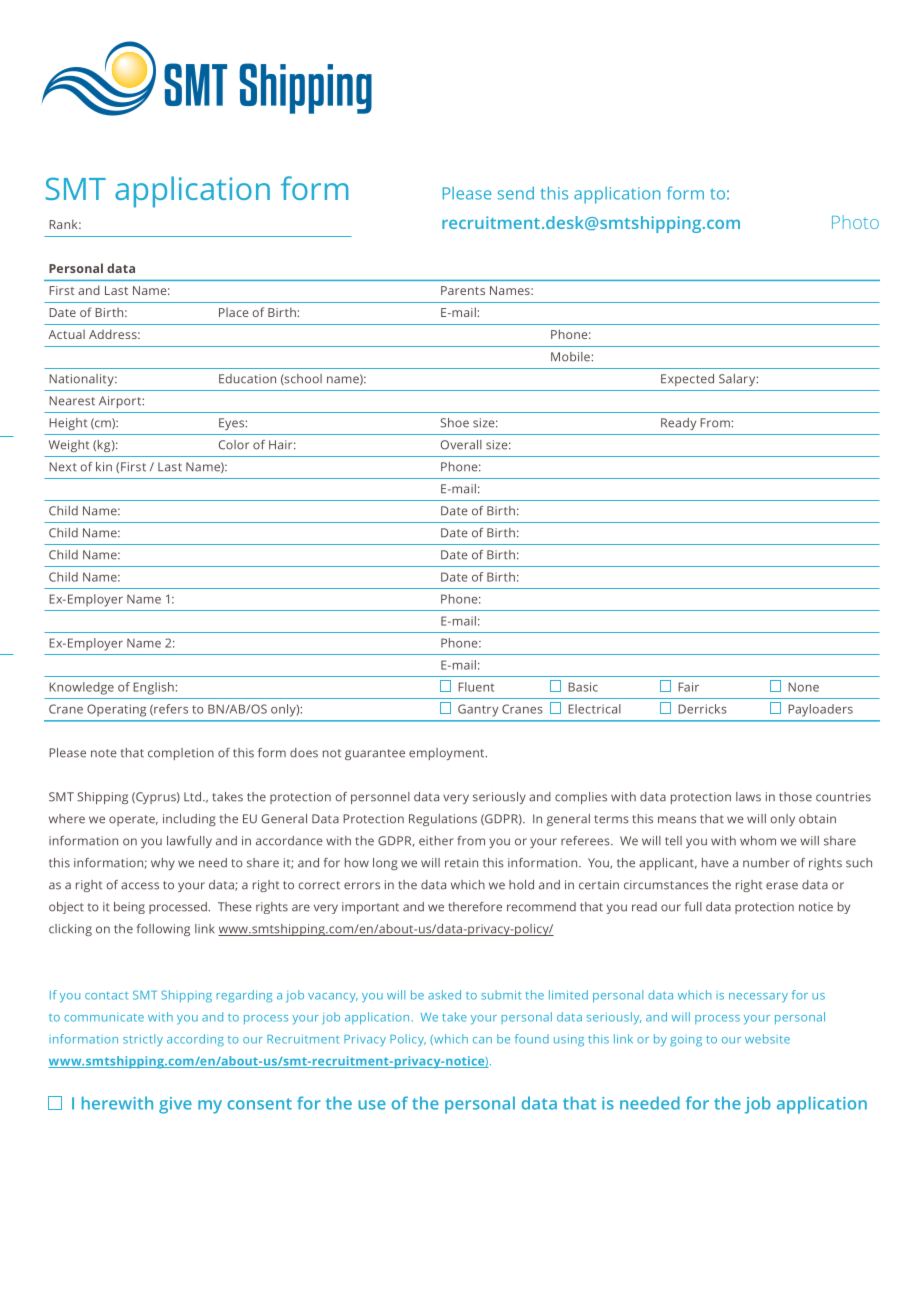 This page has height=1308, width=924. I want to click on Place, so click(234, 312).
